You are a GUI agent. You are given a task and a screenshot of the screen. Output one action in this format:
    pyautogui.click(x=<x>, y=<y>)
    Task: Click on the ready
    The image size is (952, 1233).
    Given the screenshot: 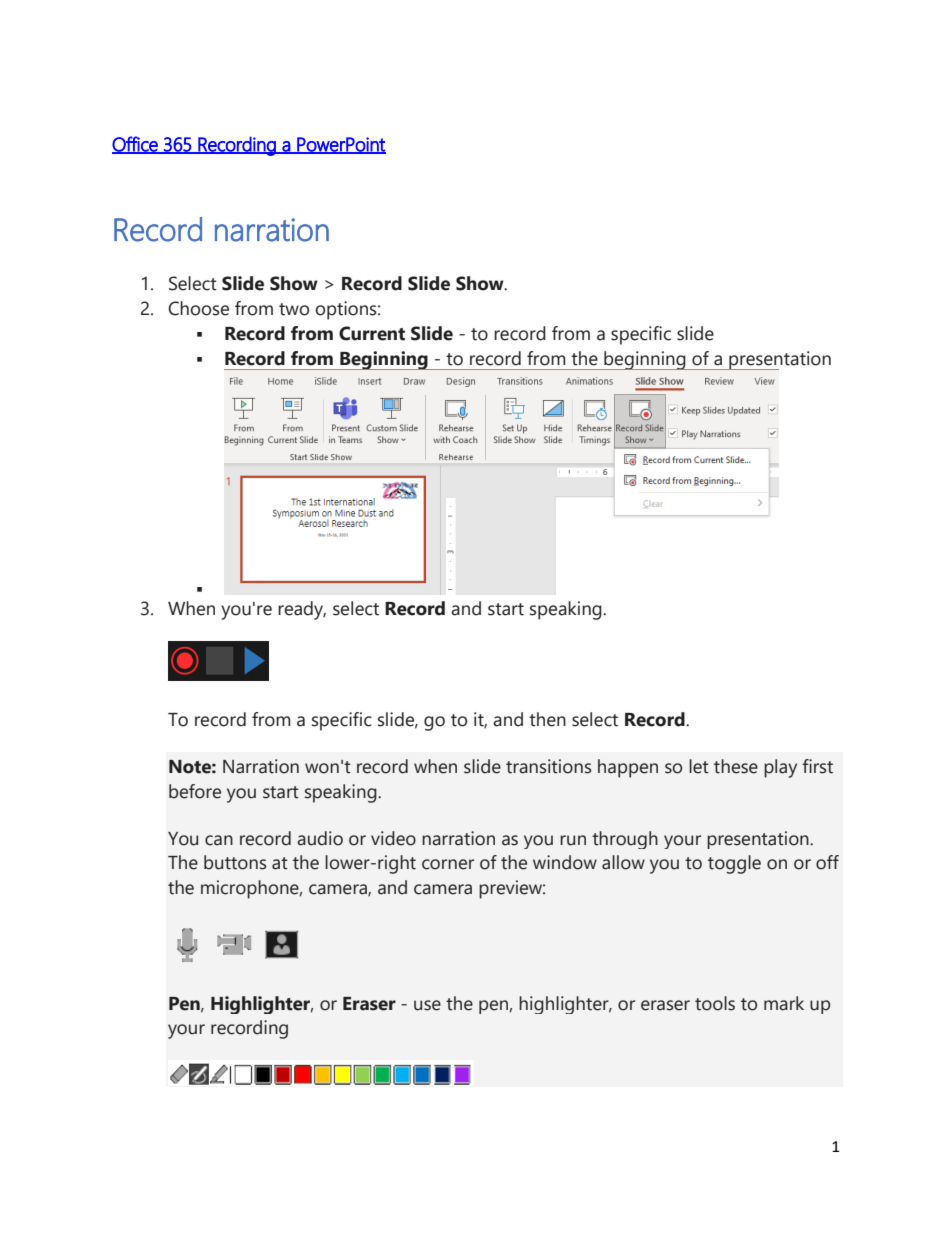 What is the action you would take?
    pyautogui.click(x=302, y=610)
